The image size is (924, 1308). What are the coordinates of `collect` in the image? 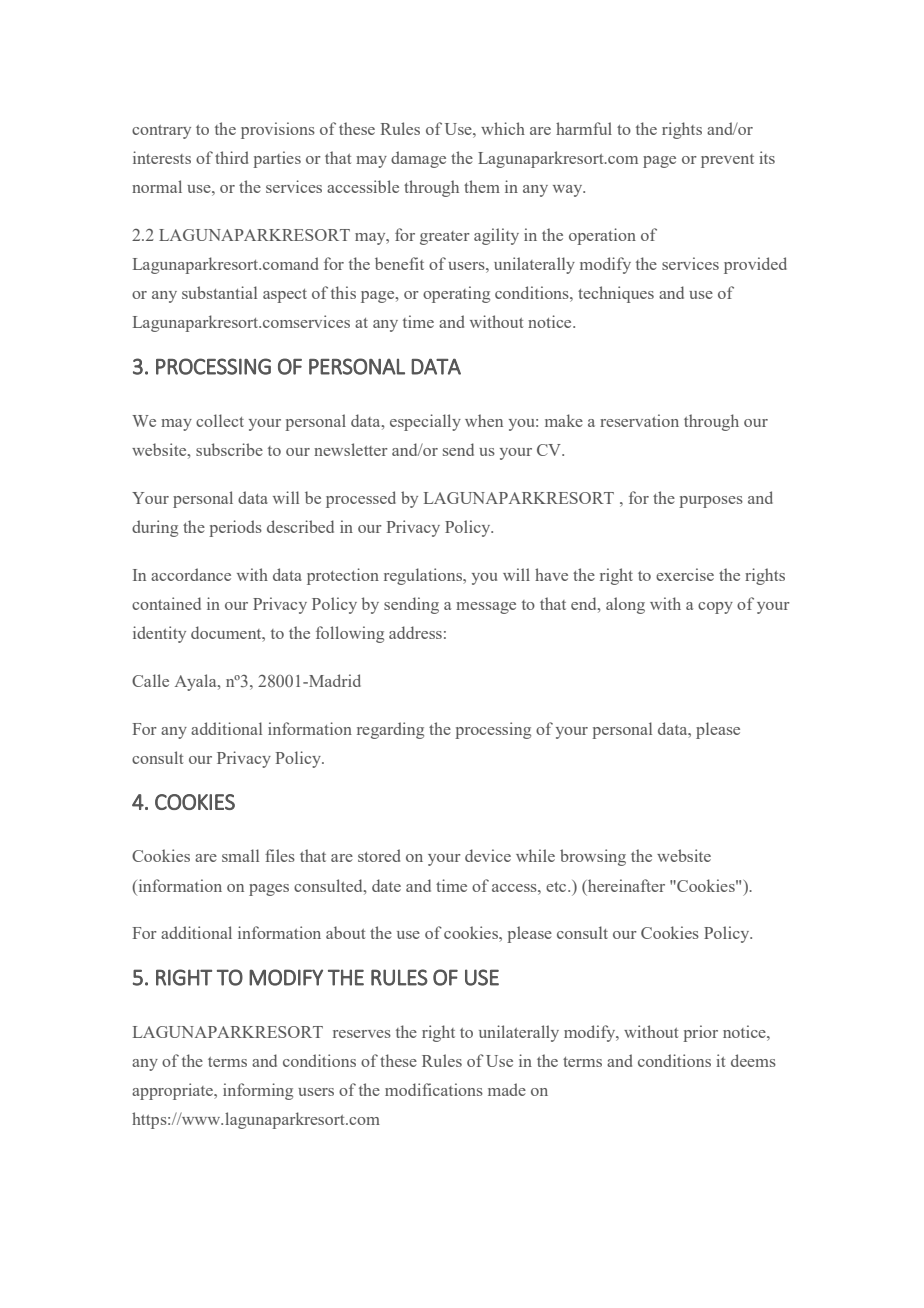 It's located at (220, 420).
